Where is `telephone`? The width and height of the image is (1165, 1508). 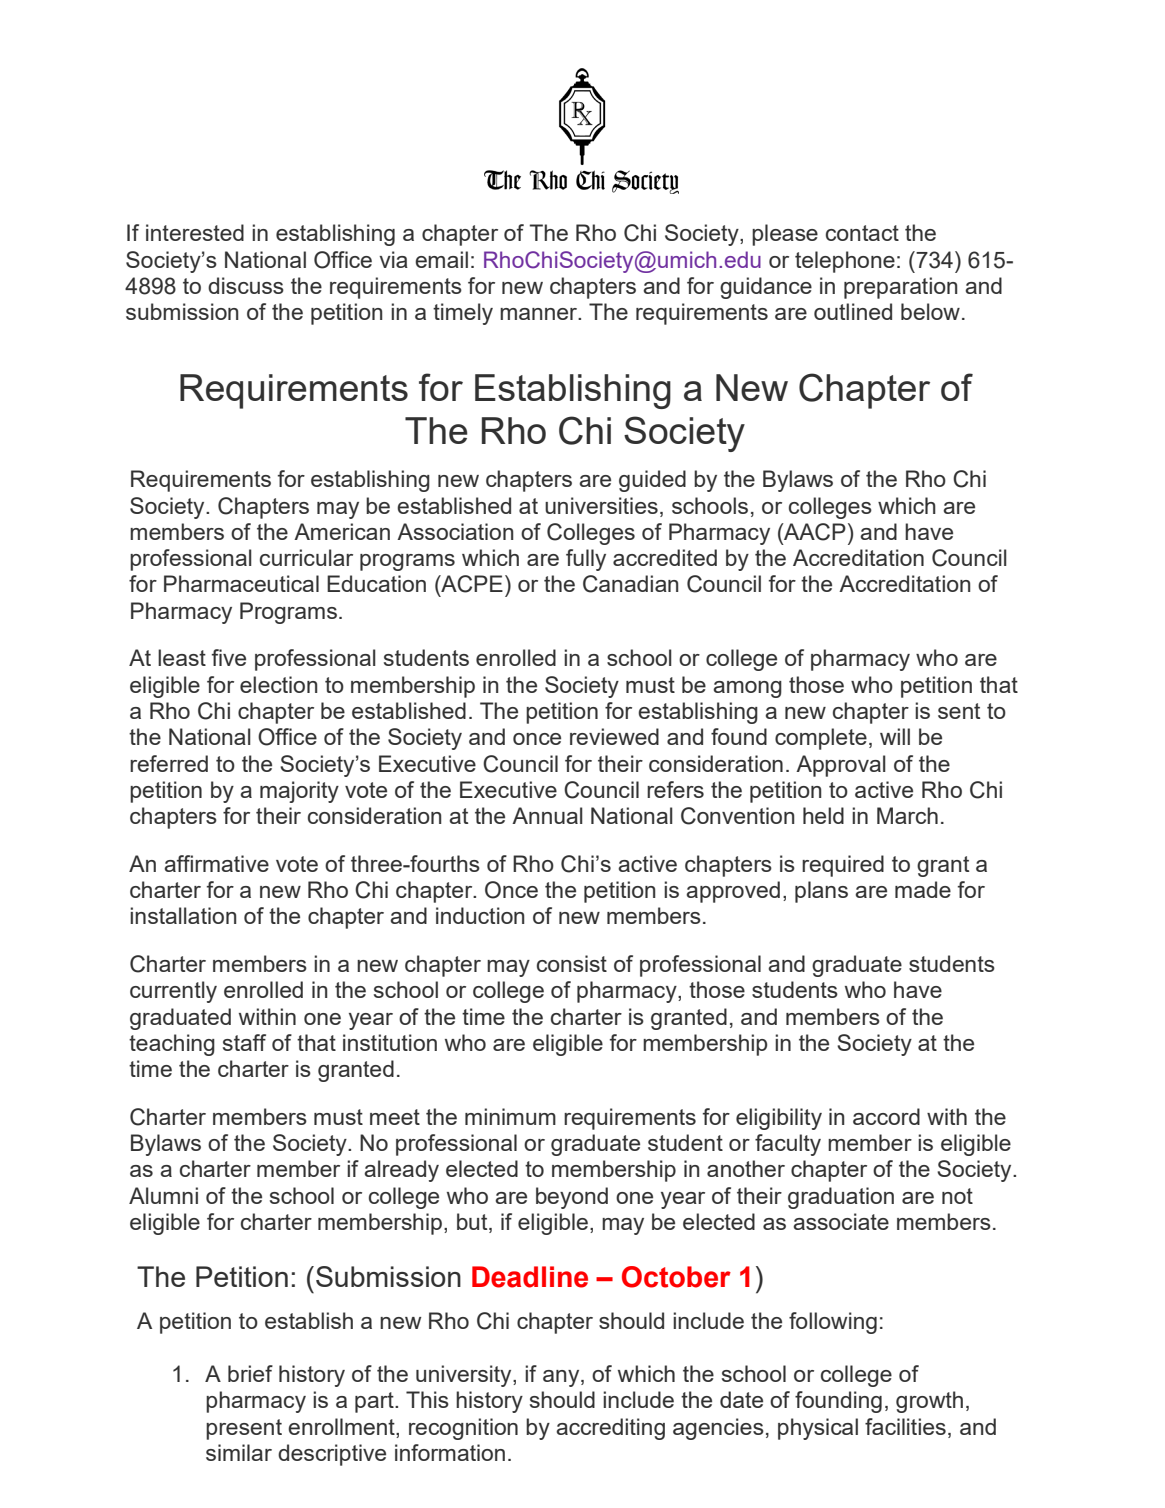
telephone is located at coordinates (845, 262).
